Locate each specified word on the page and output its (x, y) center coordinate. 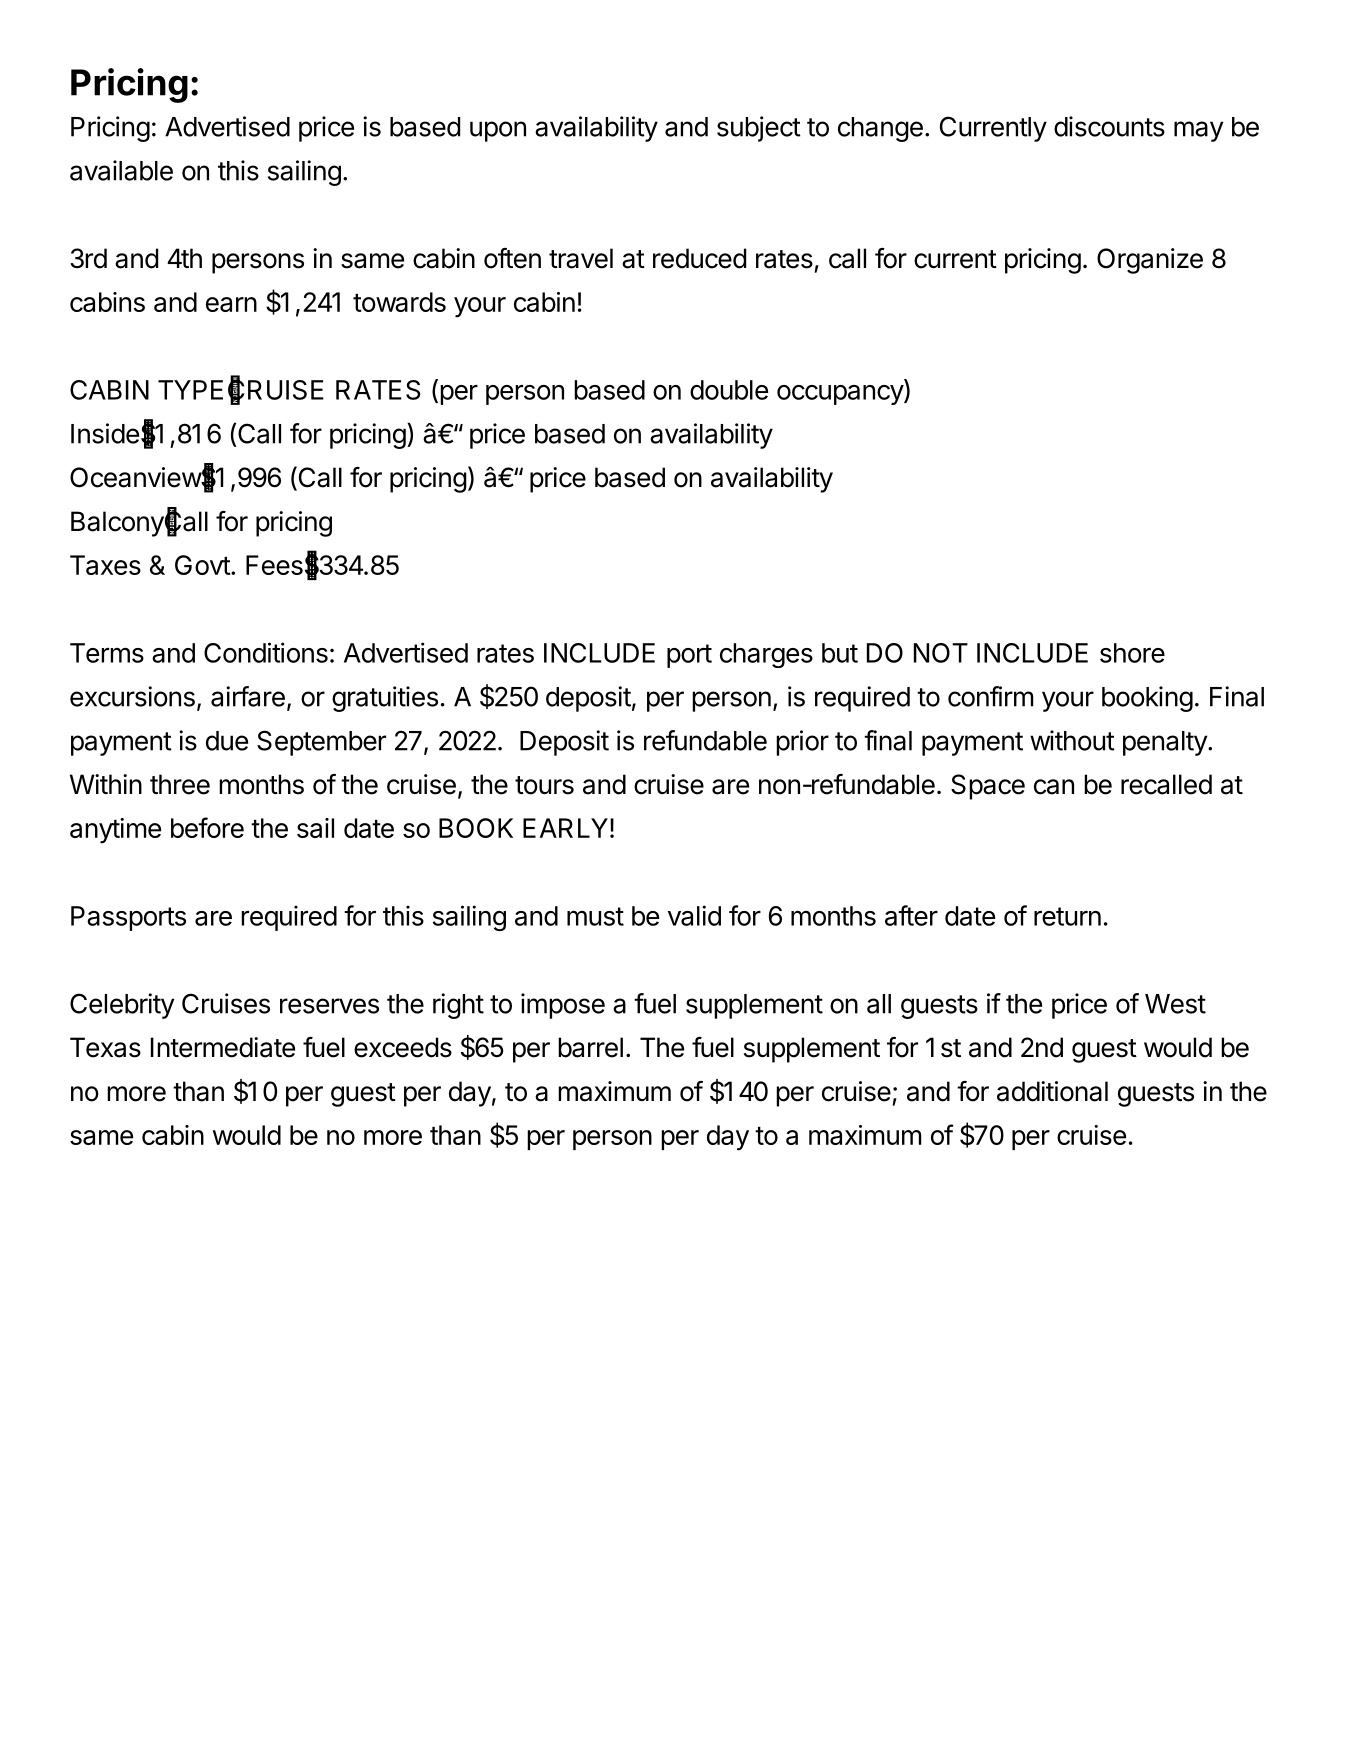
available (121, 170)
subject (759, 129)
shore (1132, 653)
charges (766, 655)
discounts (1109, 126)
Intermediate (223, 1047)
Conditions (266, 652)
